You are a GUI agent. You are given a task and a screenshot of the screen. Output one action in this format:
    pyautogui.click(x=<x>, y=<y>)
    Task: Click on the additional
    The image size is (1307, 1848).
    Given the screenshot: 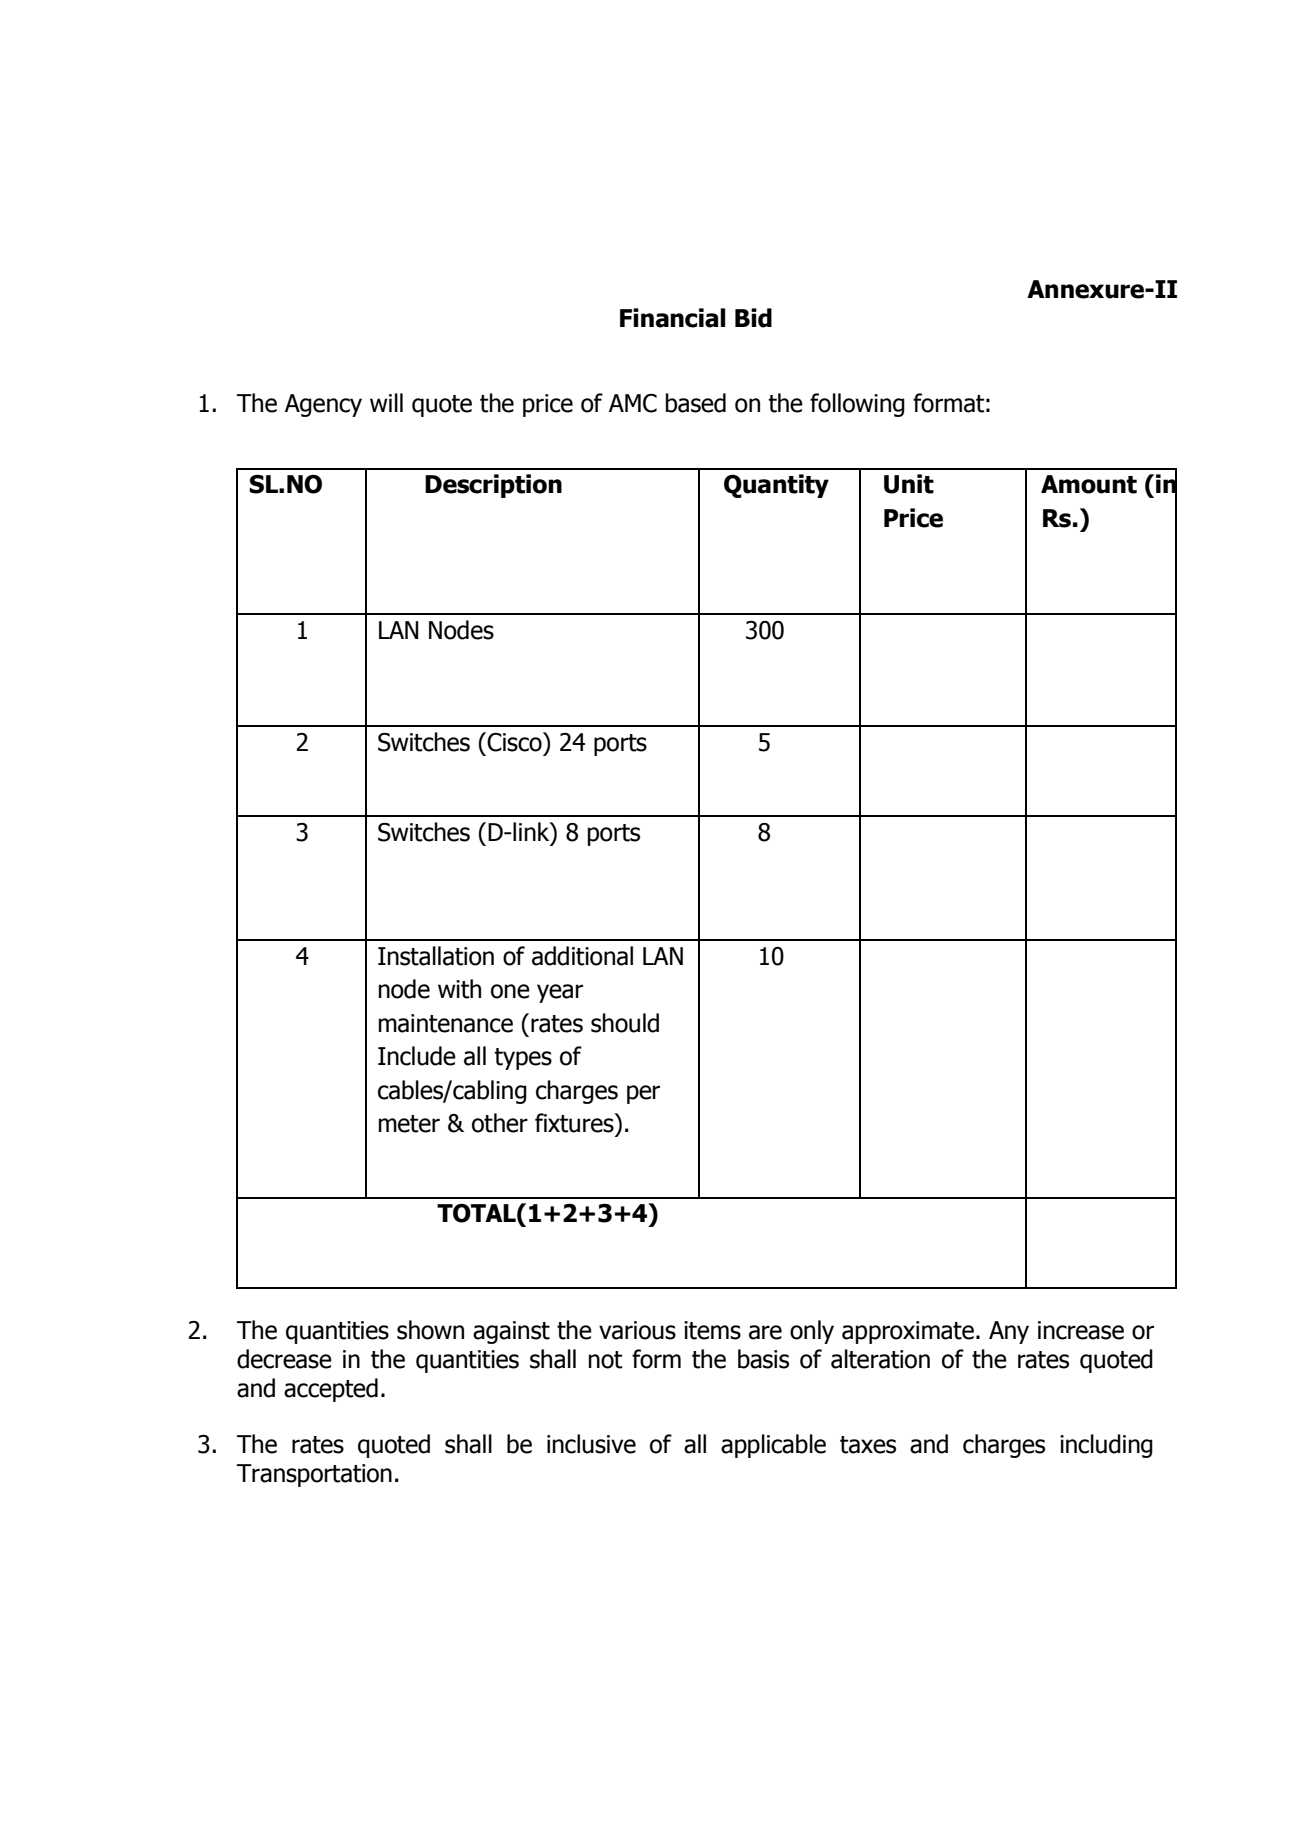 What is the action you would take?
    pyautogui.click(x=582, y=956)
